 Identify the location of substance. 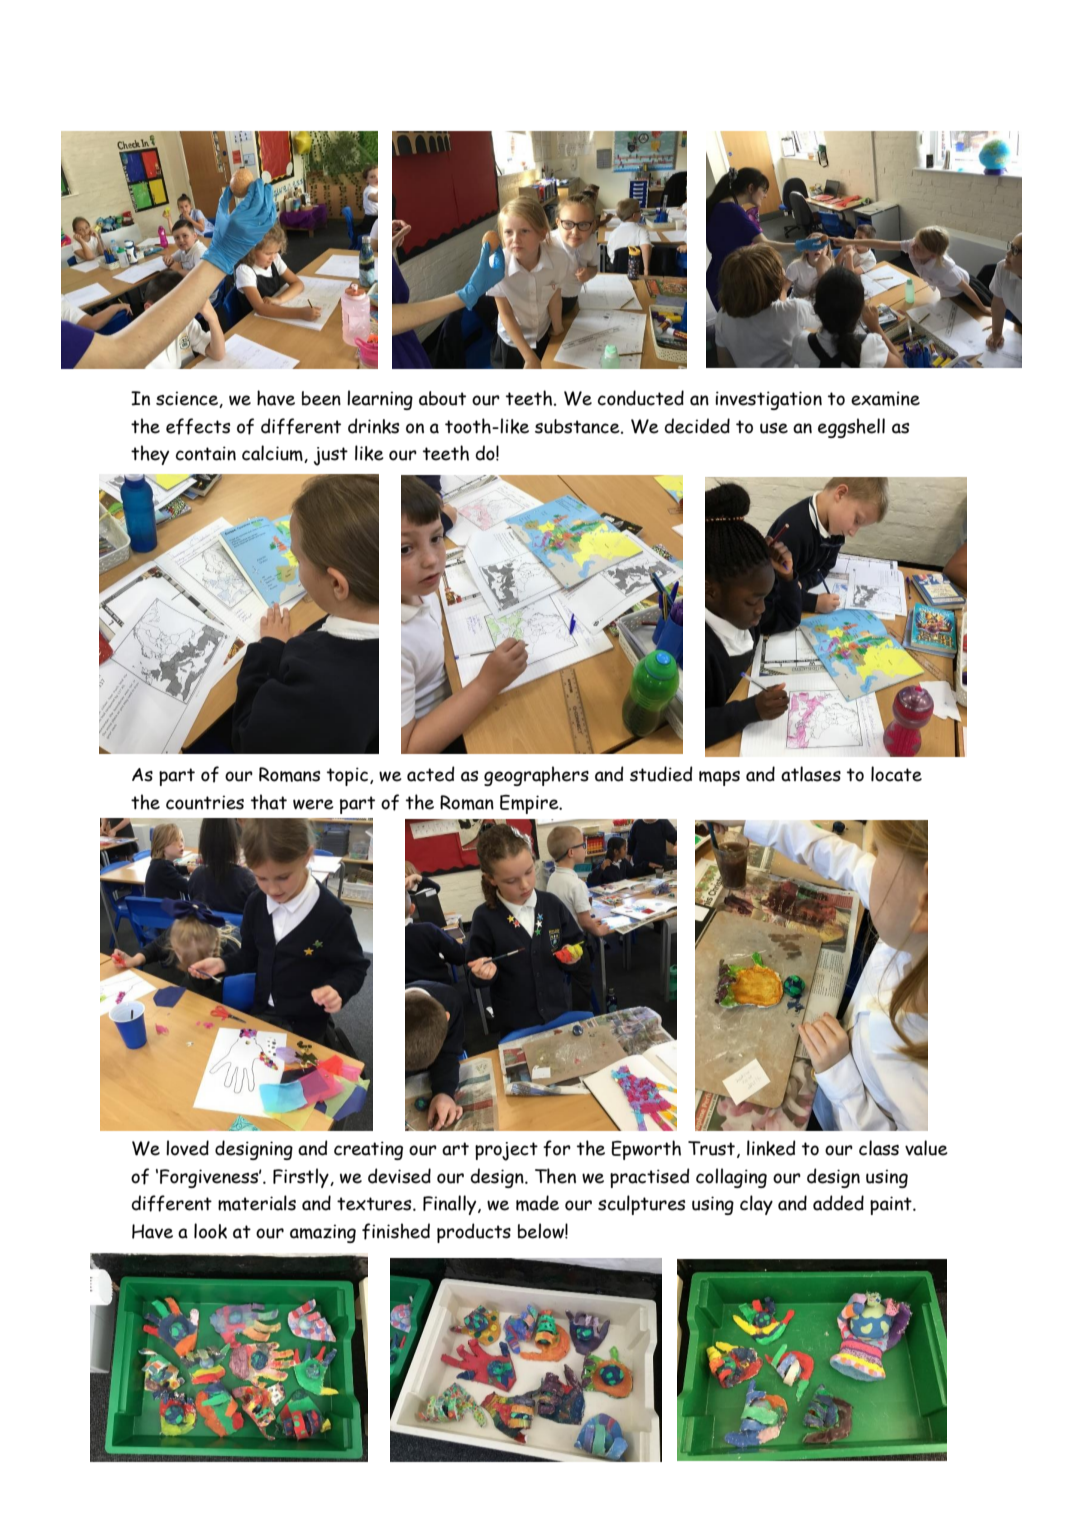
(578, 426).
